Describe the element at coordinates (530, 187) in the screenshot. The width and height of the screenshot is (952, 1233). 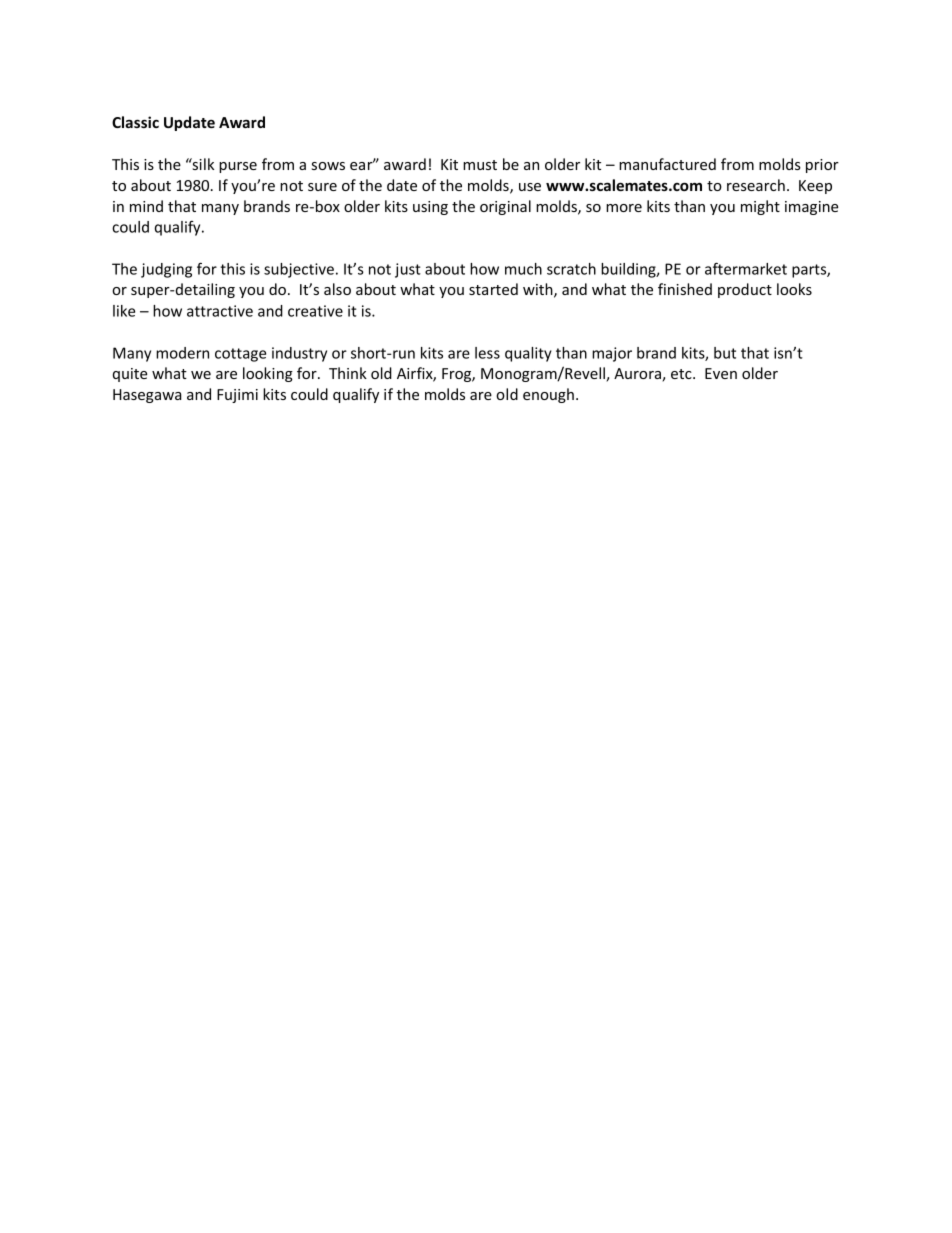
I see `use` at that location.
